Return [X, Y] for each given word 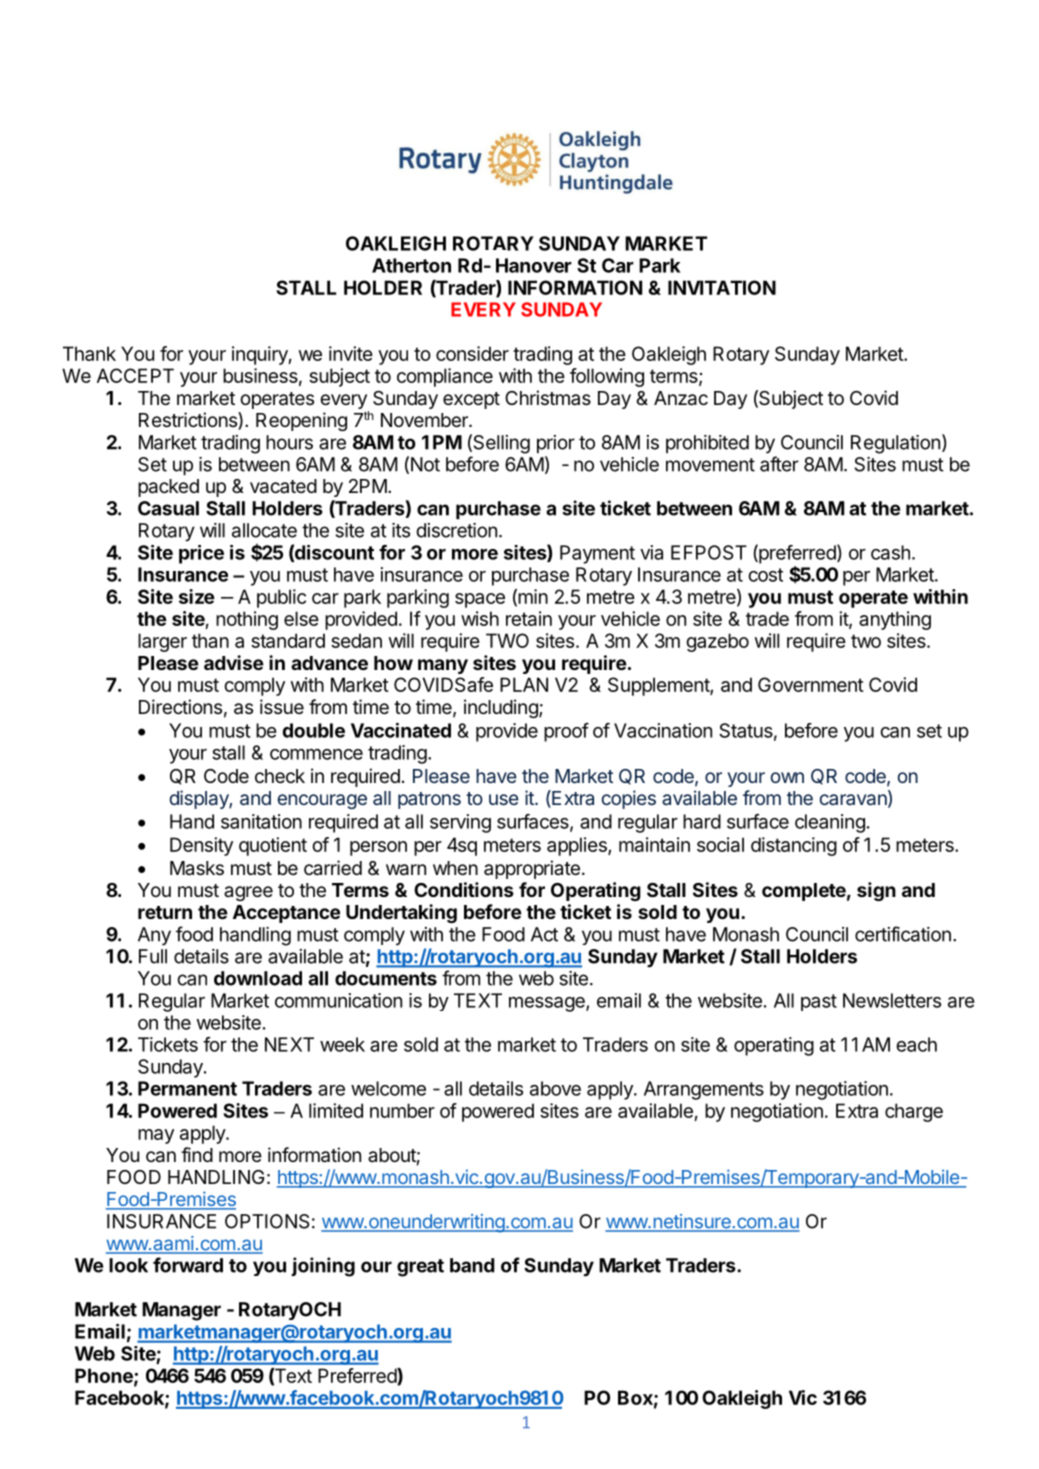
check [280, 776]
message [548, 1004]
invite [351, 353]
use [504, 799]
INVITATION [722, 287]
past [819, 1002]
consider [472, 353]
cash [890, 552]
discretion [456, 530]
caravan [854, 801]
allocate [264, 530]
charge [914, 1112]
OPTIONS [267, 1221]
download [258, 978]
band [472, 1265]
